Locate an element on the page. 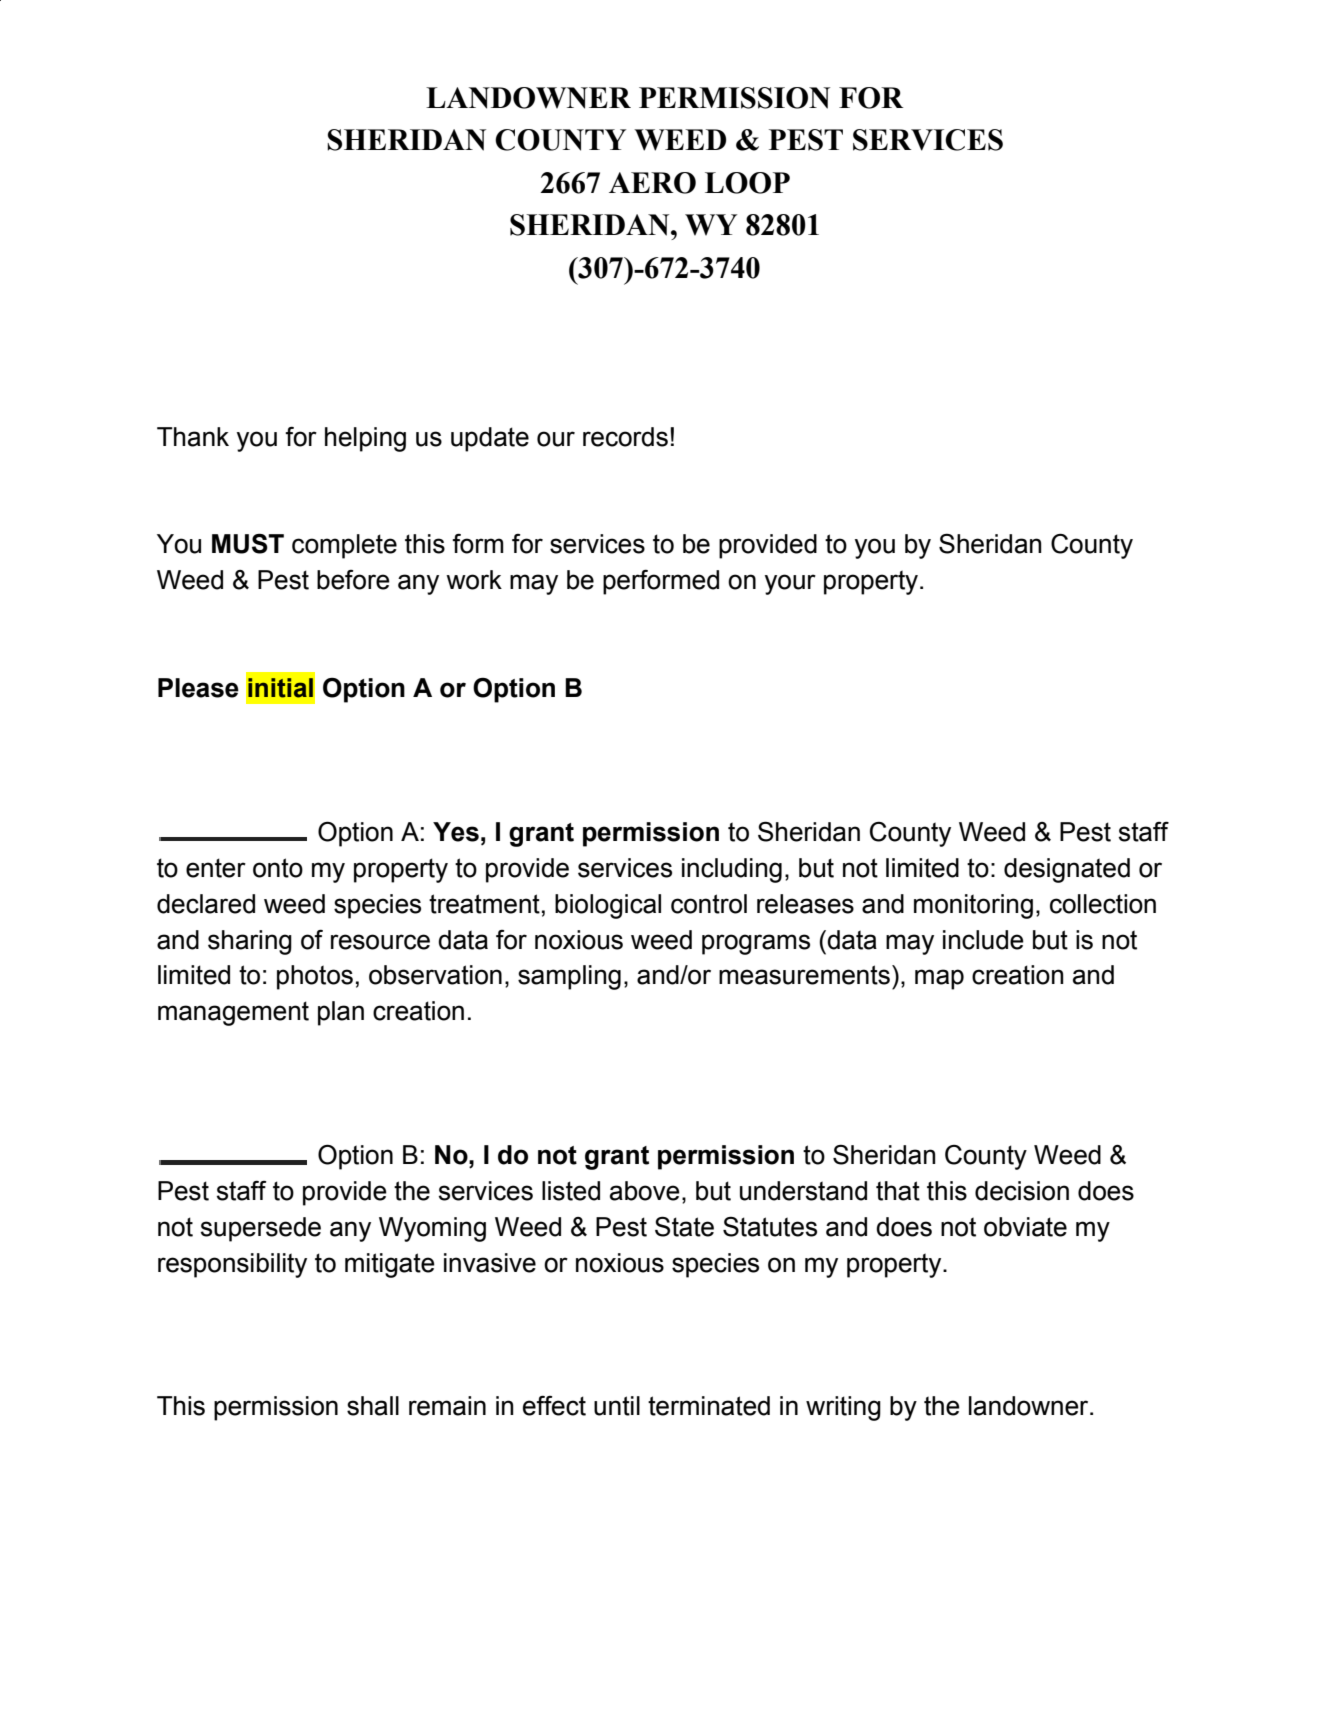 The width and height of the document is (1332, 1724). sampling is located at coordinates (569, 977).
